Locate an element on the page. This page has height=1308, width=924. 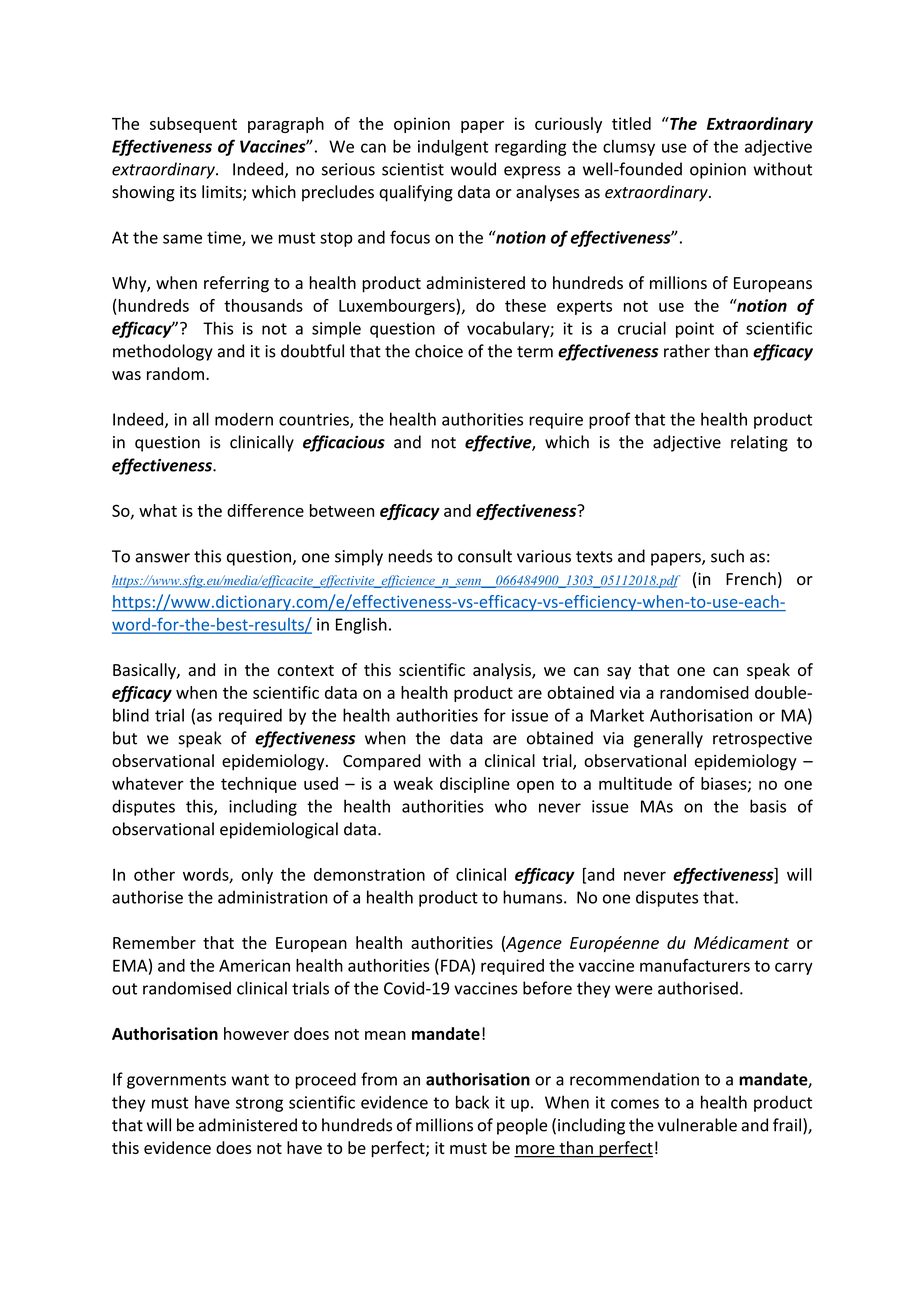
vulnerable is located at coordinates (697, 1125).
